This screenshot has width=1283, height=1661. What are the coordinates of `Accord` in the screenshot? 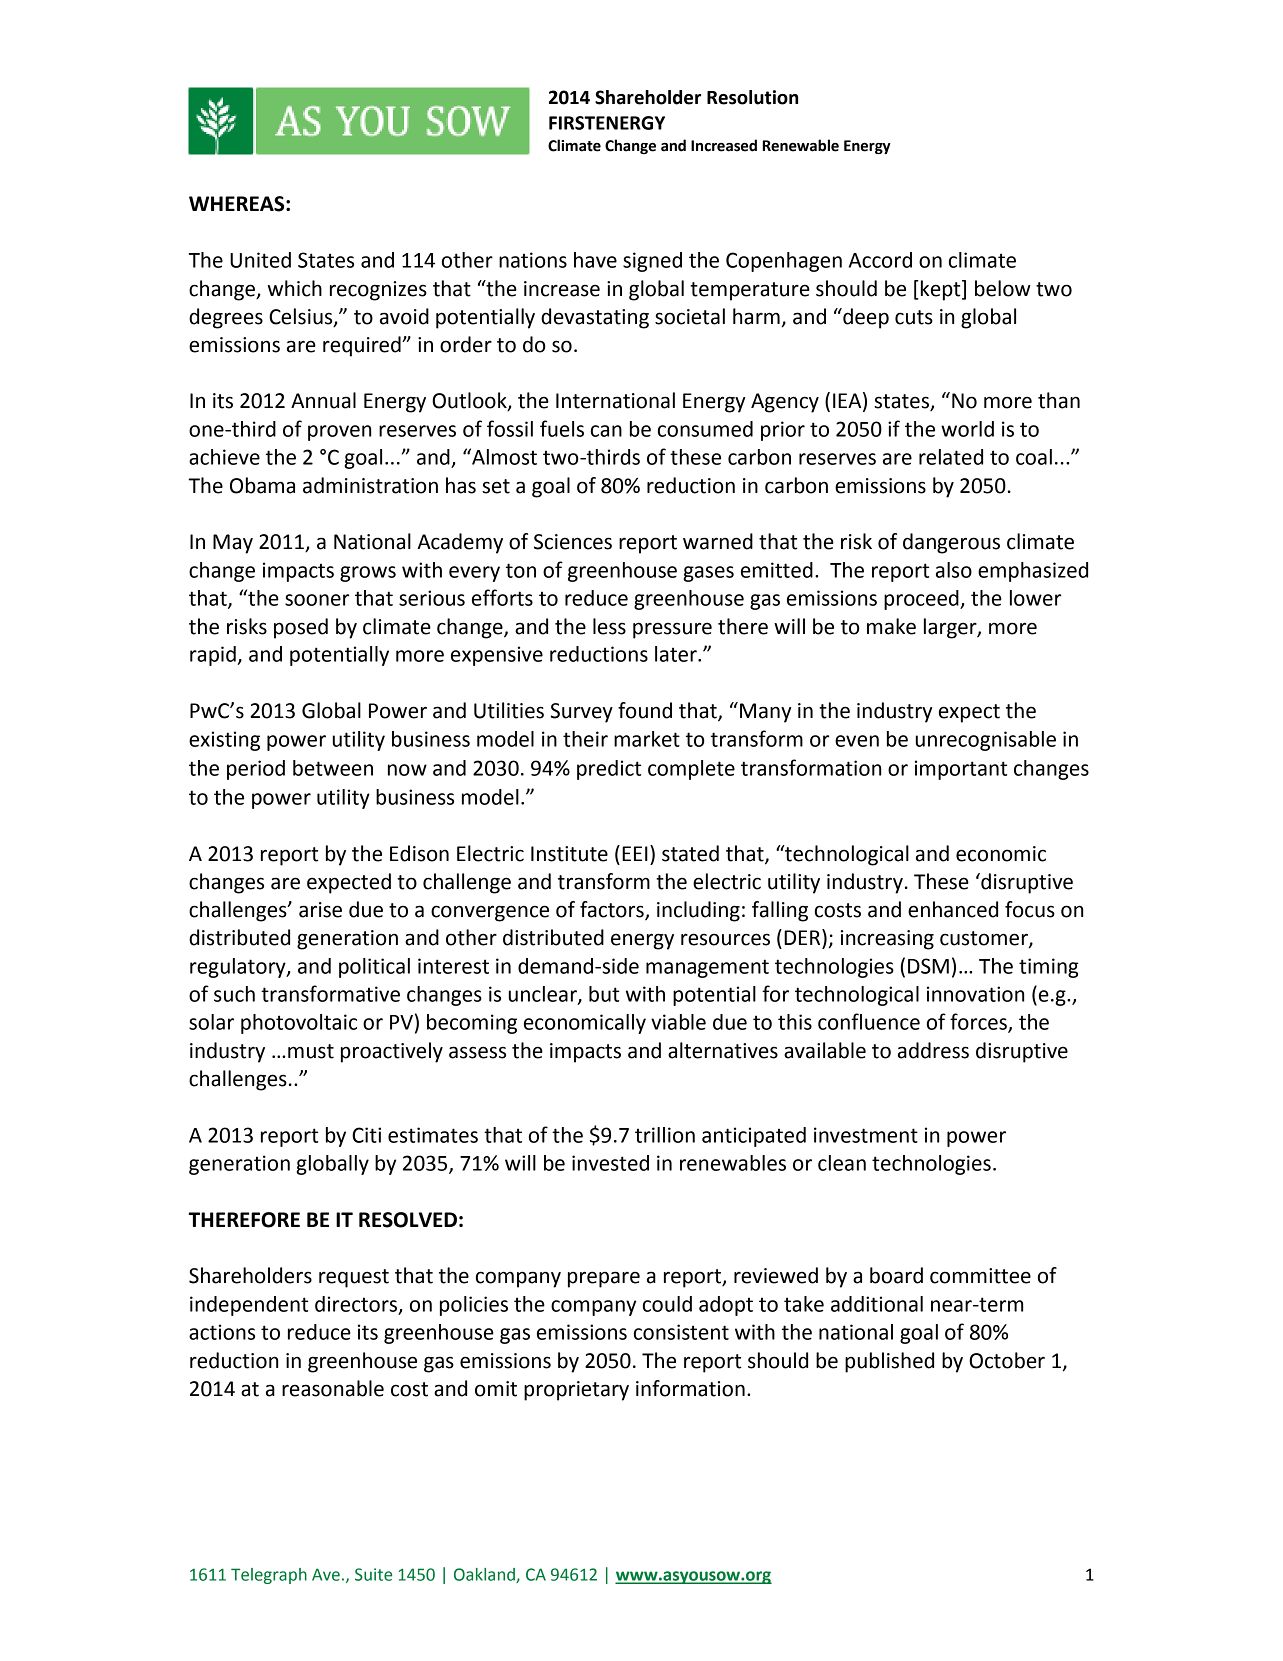 It's located at (880, 260).
